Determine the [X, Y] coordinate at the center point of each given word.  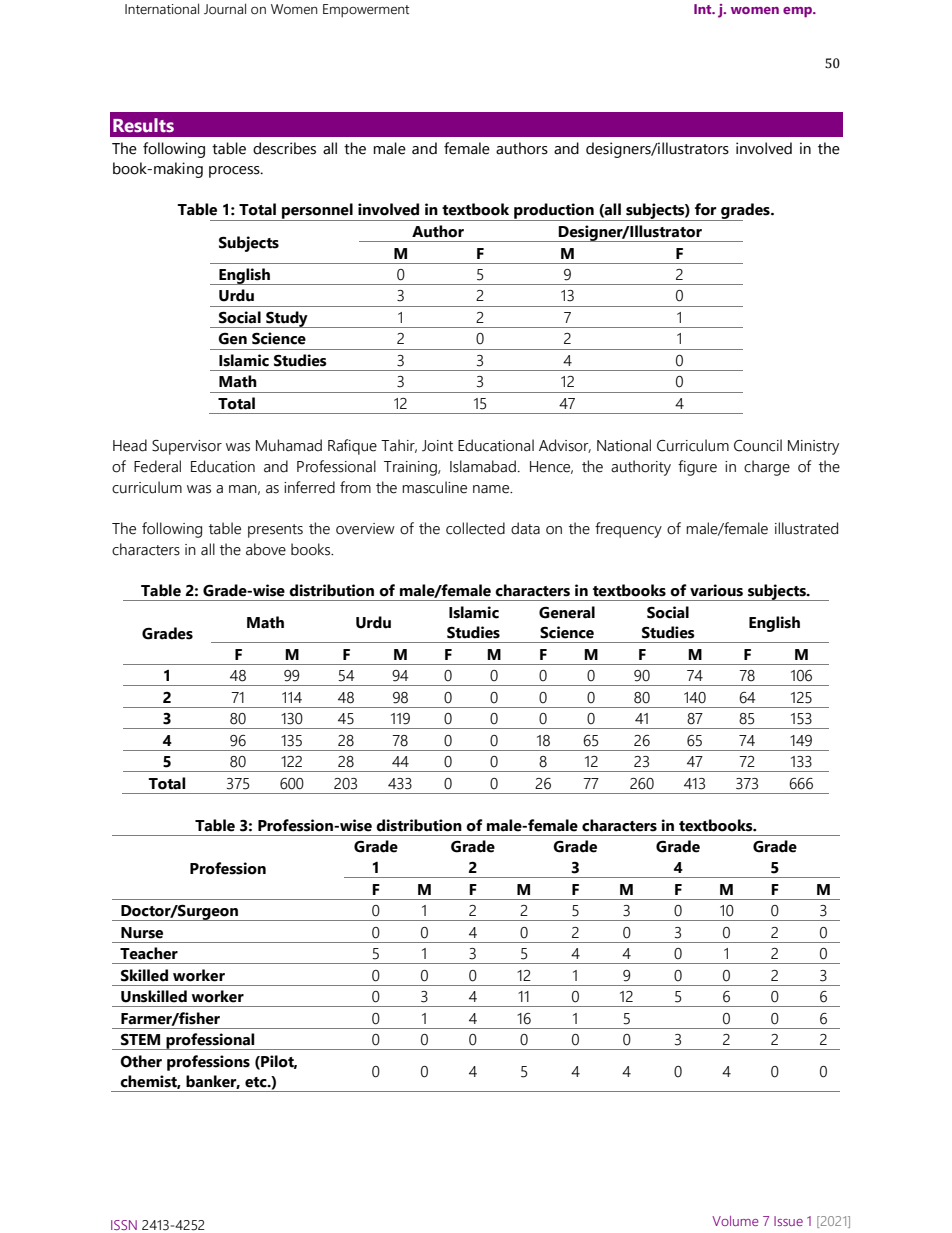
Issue [788, 1221]
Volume [735, 1221]
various [716, 590]
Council [758, 445]
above [266, 549]
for [706, 209]
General [567, 612]
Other [141, 1061]
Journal [225, 9]
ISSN [124, 1225]
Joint [437, 446]
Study [287, 319]
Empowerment [366, 11]
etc [257, 1082]
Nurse [142, 933]
